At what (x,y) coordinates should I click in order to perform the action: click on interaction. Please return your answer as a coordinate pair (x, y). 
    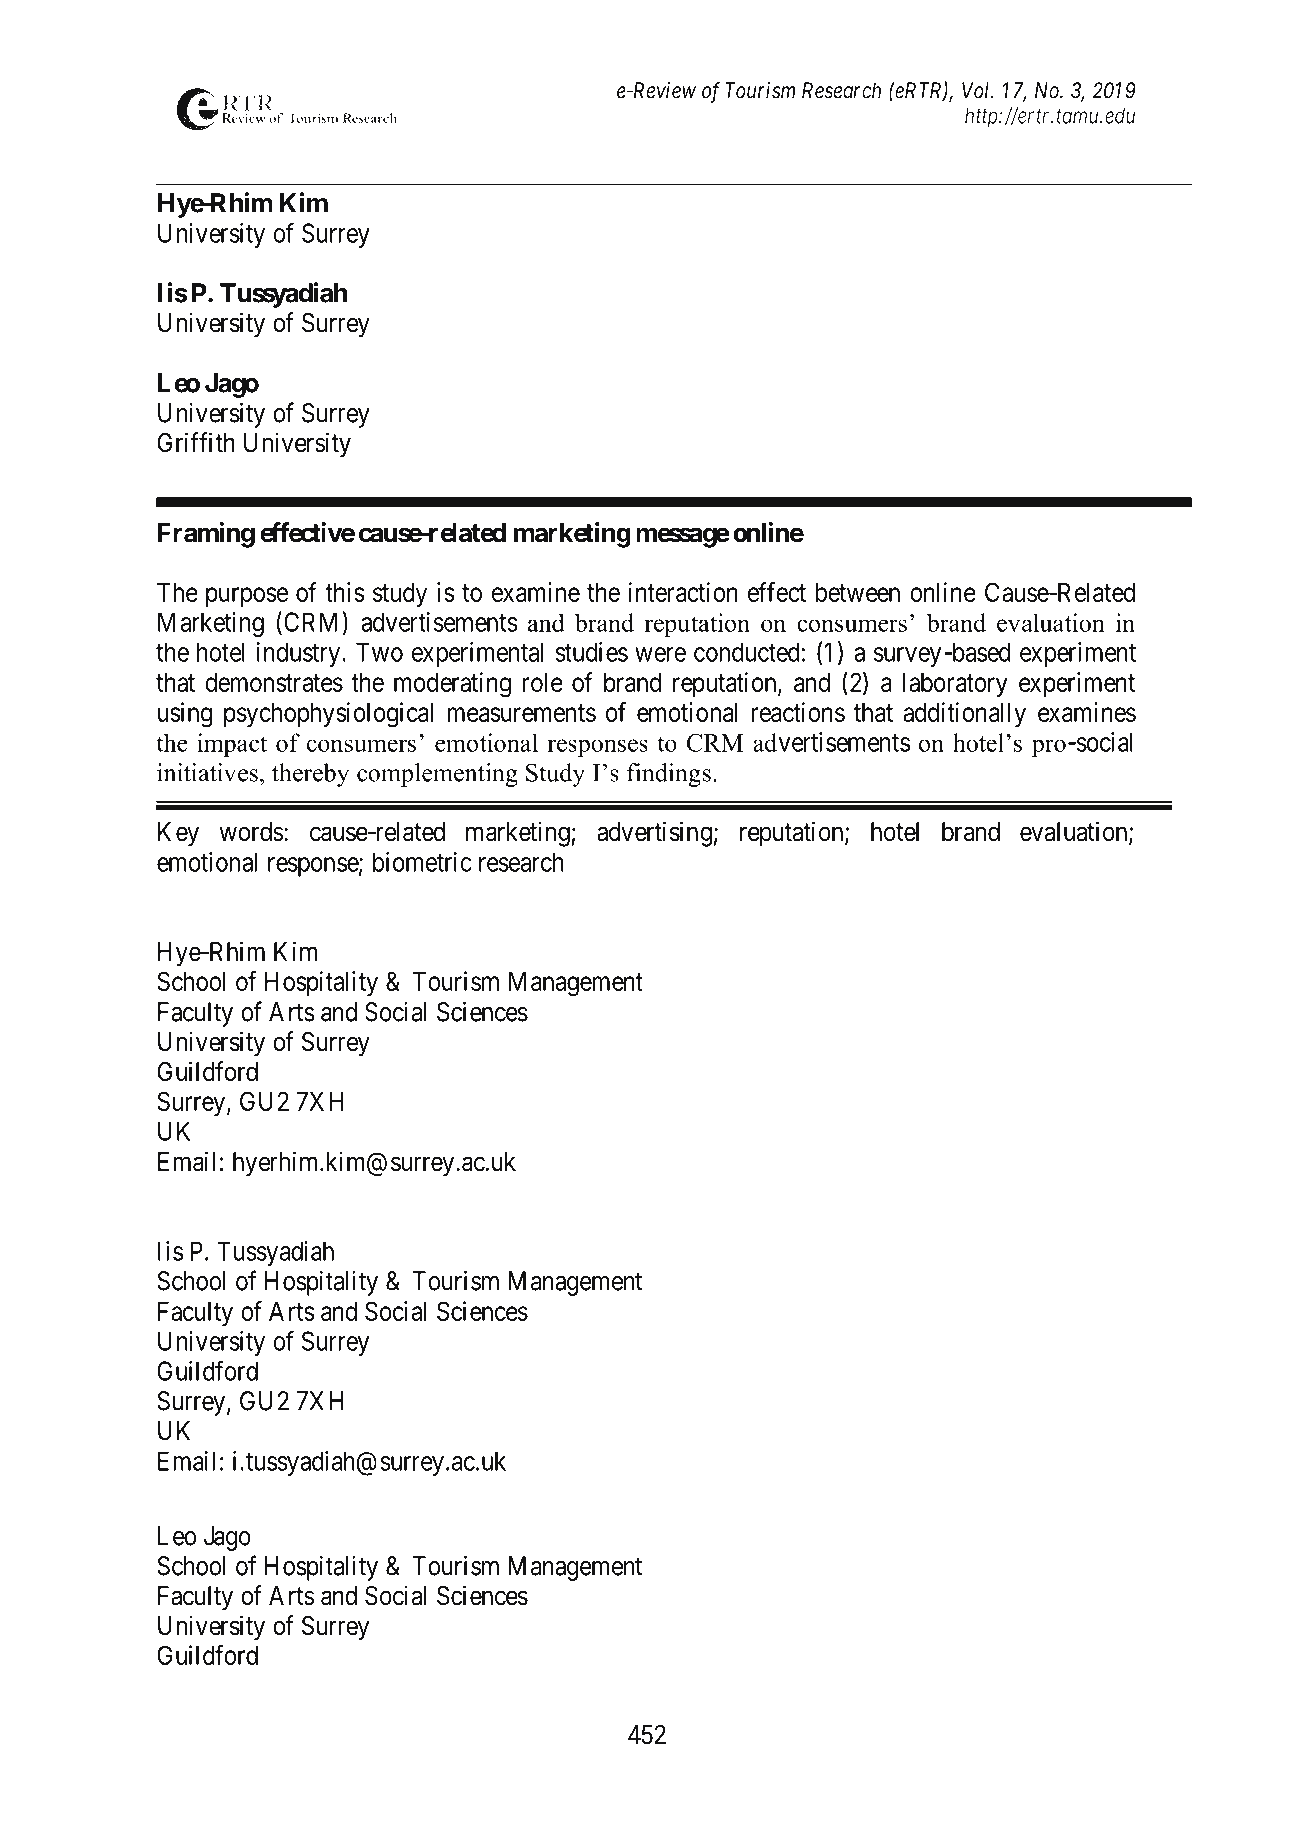
    Looking at the image, I should click on (683, 592).
